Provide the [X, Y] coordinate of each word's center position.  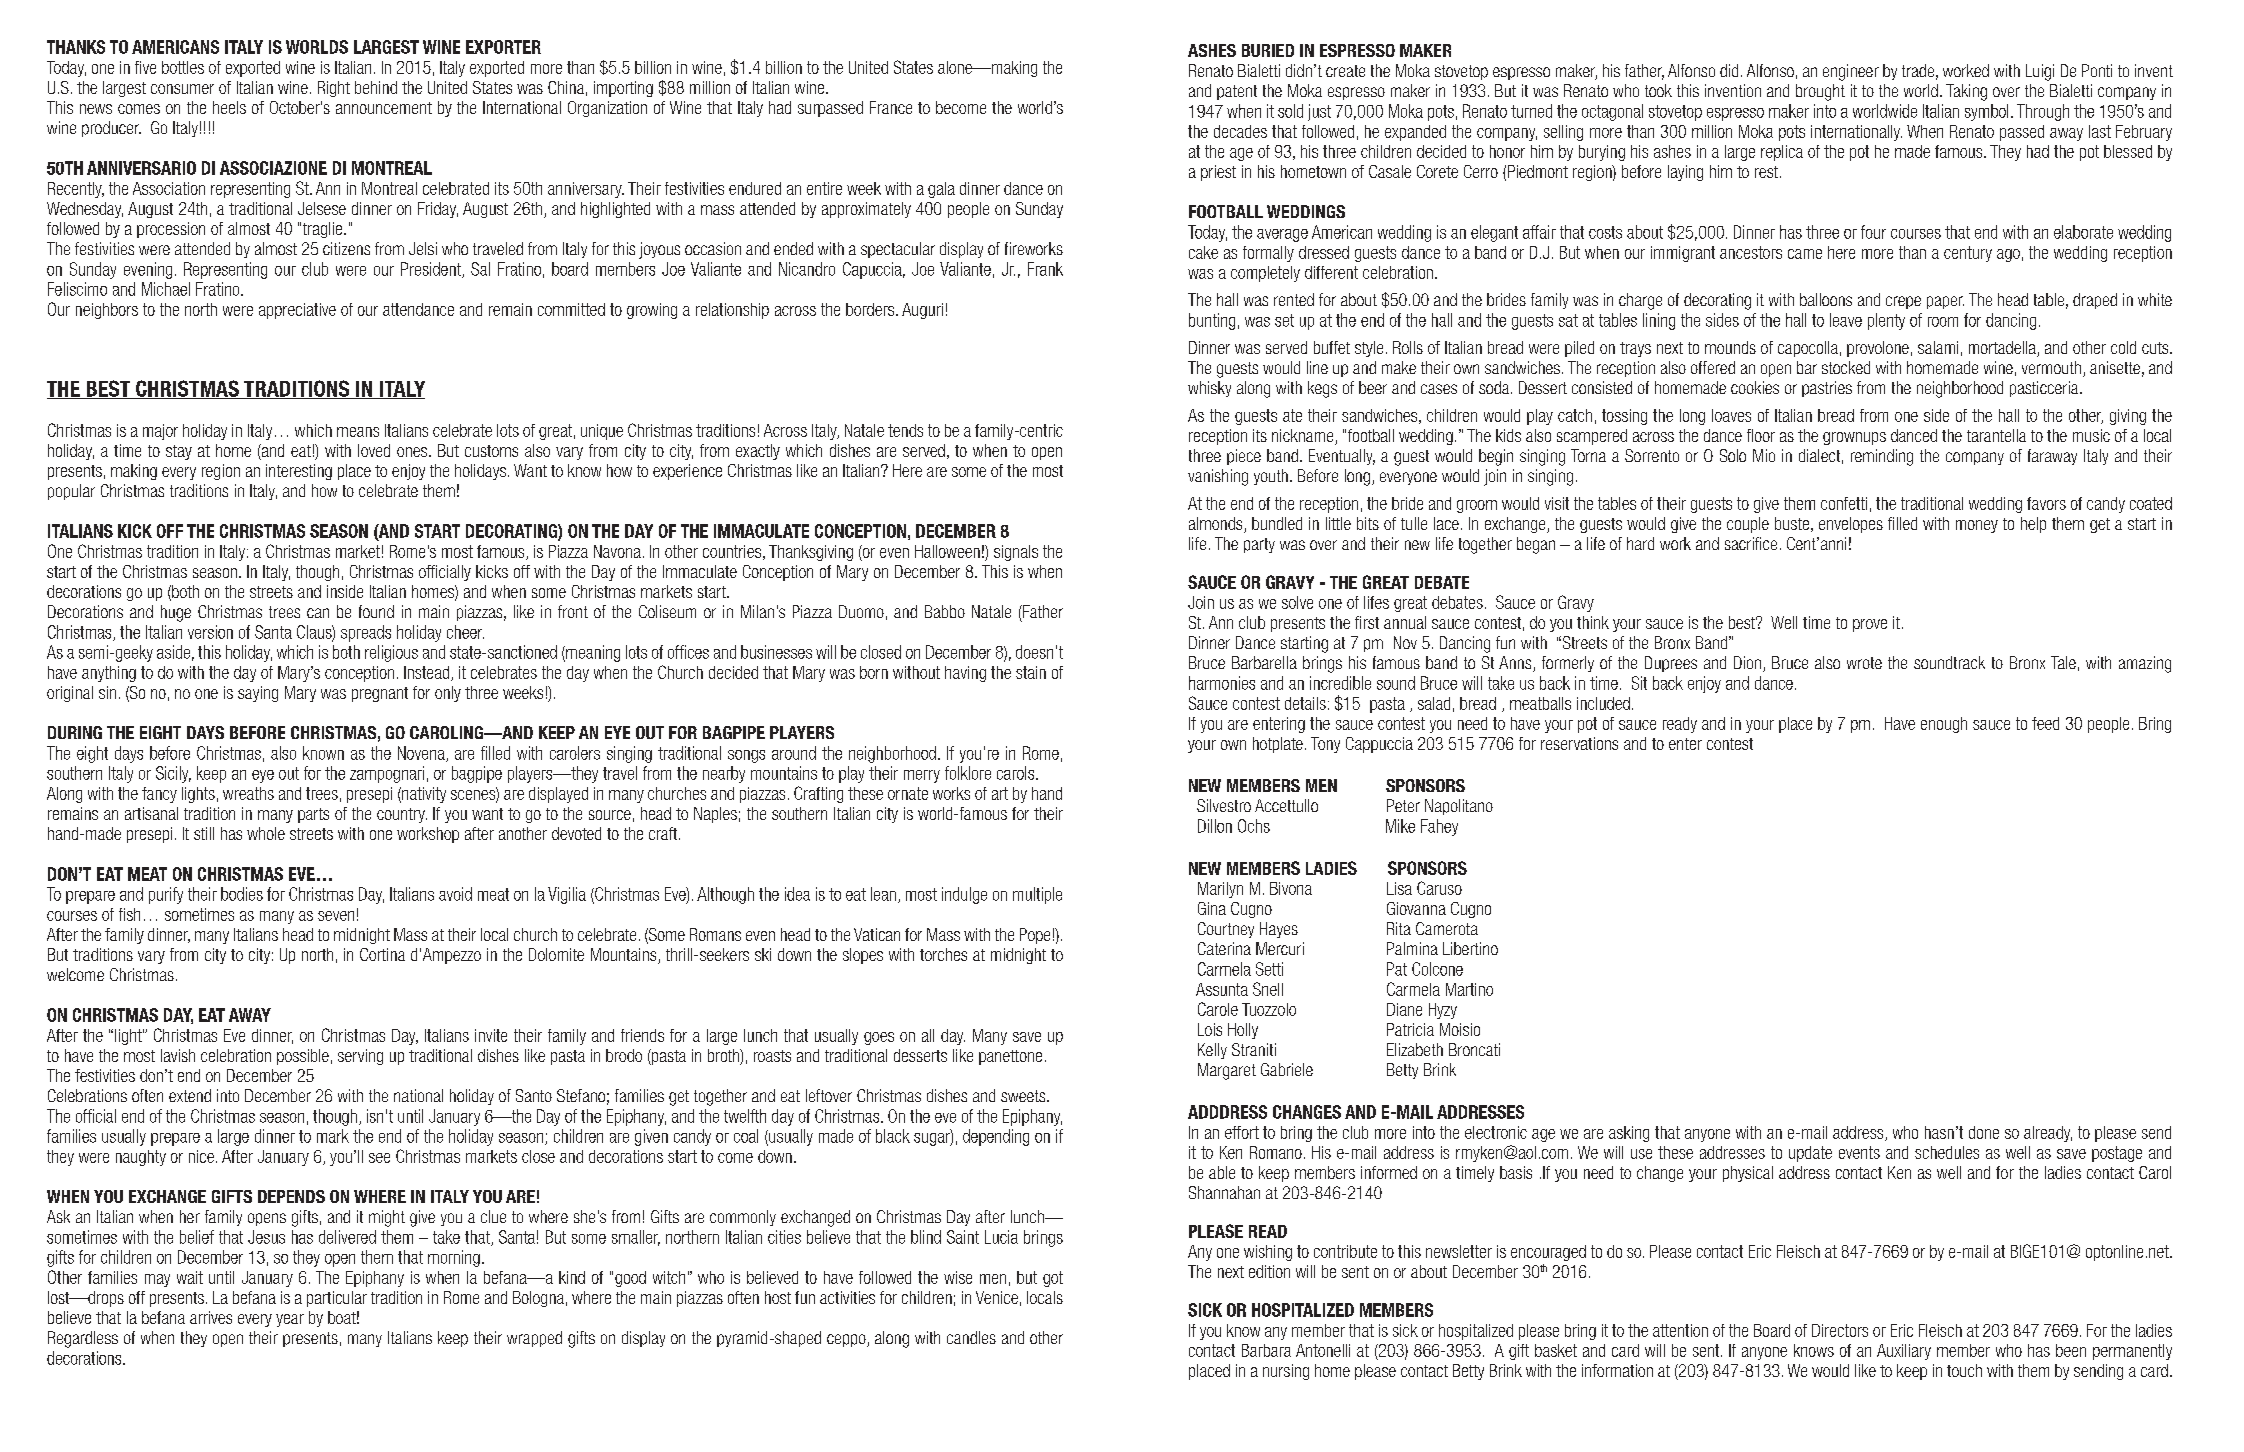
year [290, 1320]
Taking [1966, 92]
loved [374, 450]
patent [1237, 92]
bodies [242, 894]
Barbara [1266, 1350]
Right [334, 89]
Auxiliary [1904, 1352]
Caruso [1439, 888]
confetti [1844, 503]
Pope [1035, 936]
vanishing [1218, 477]
